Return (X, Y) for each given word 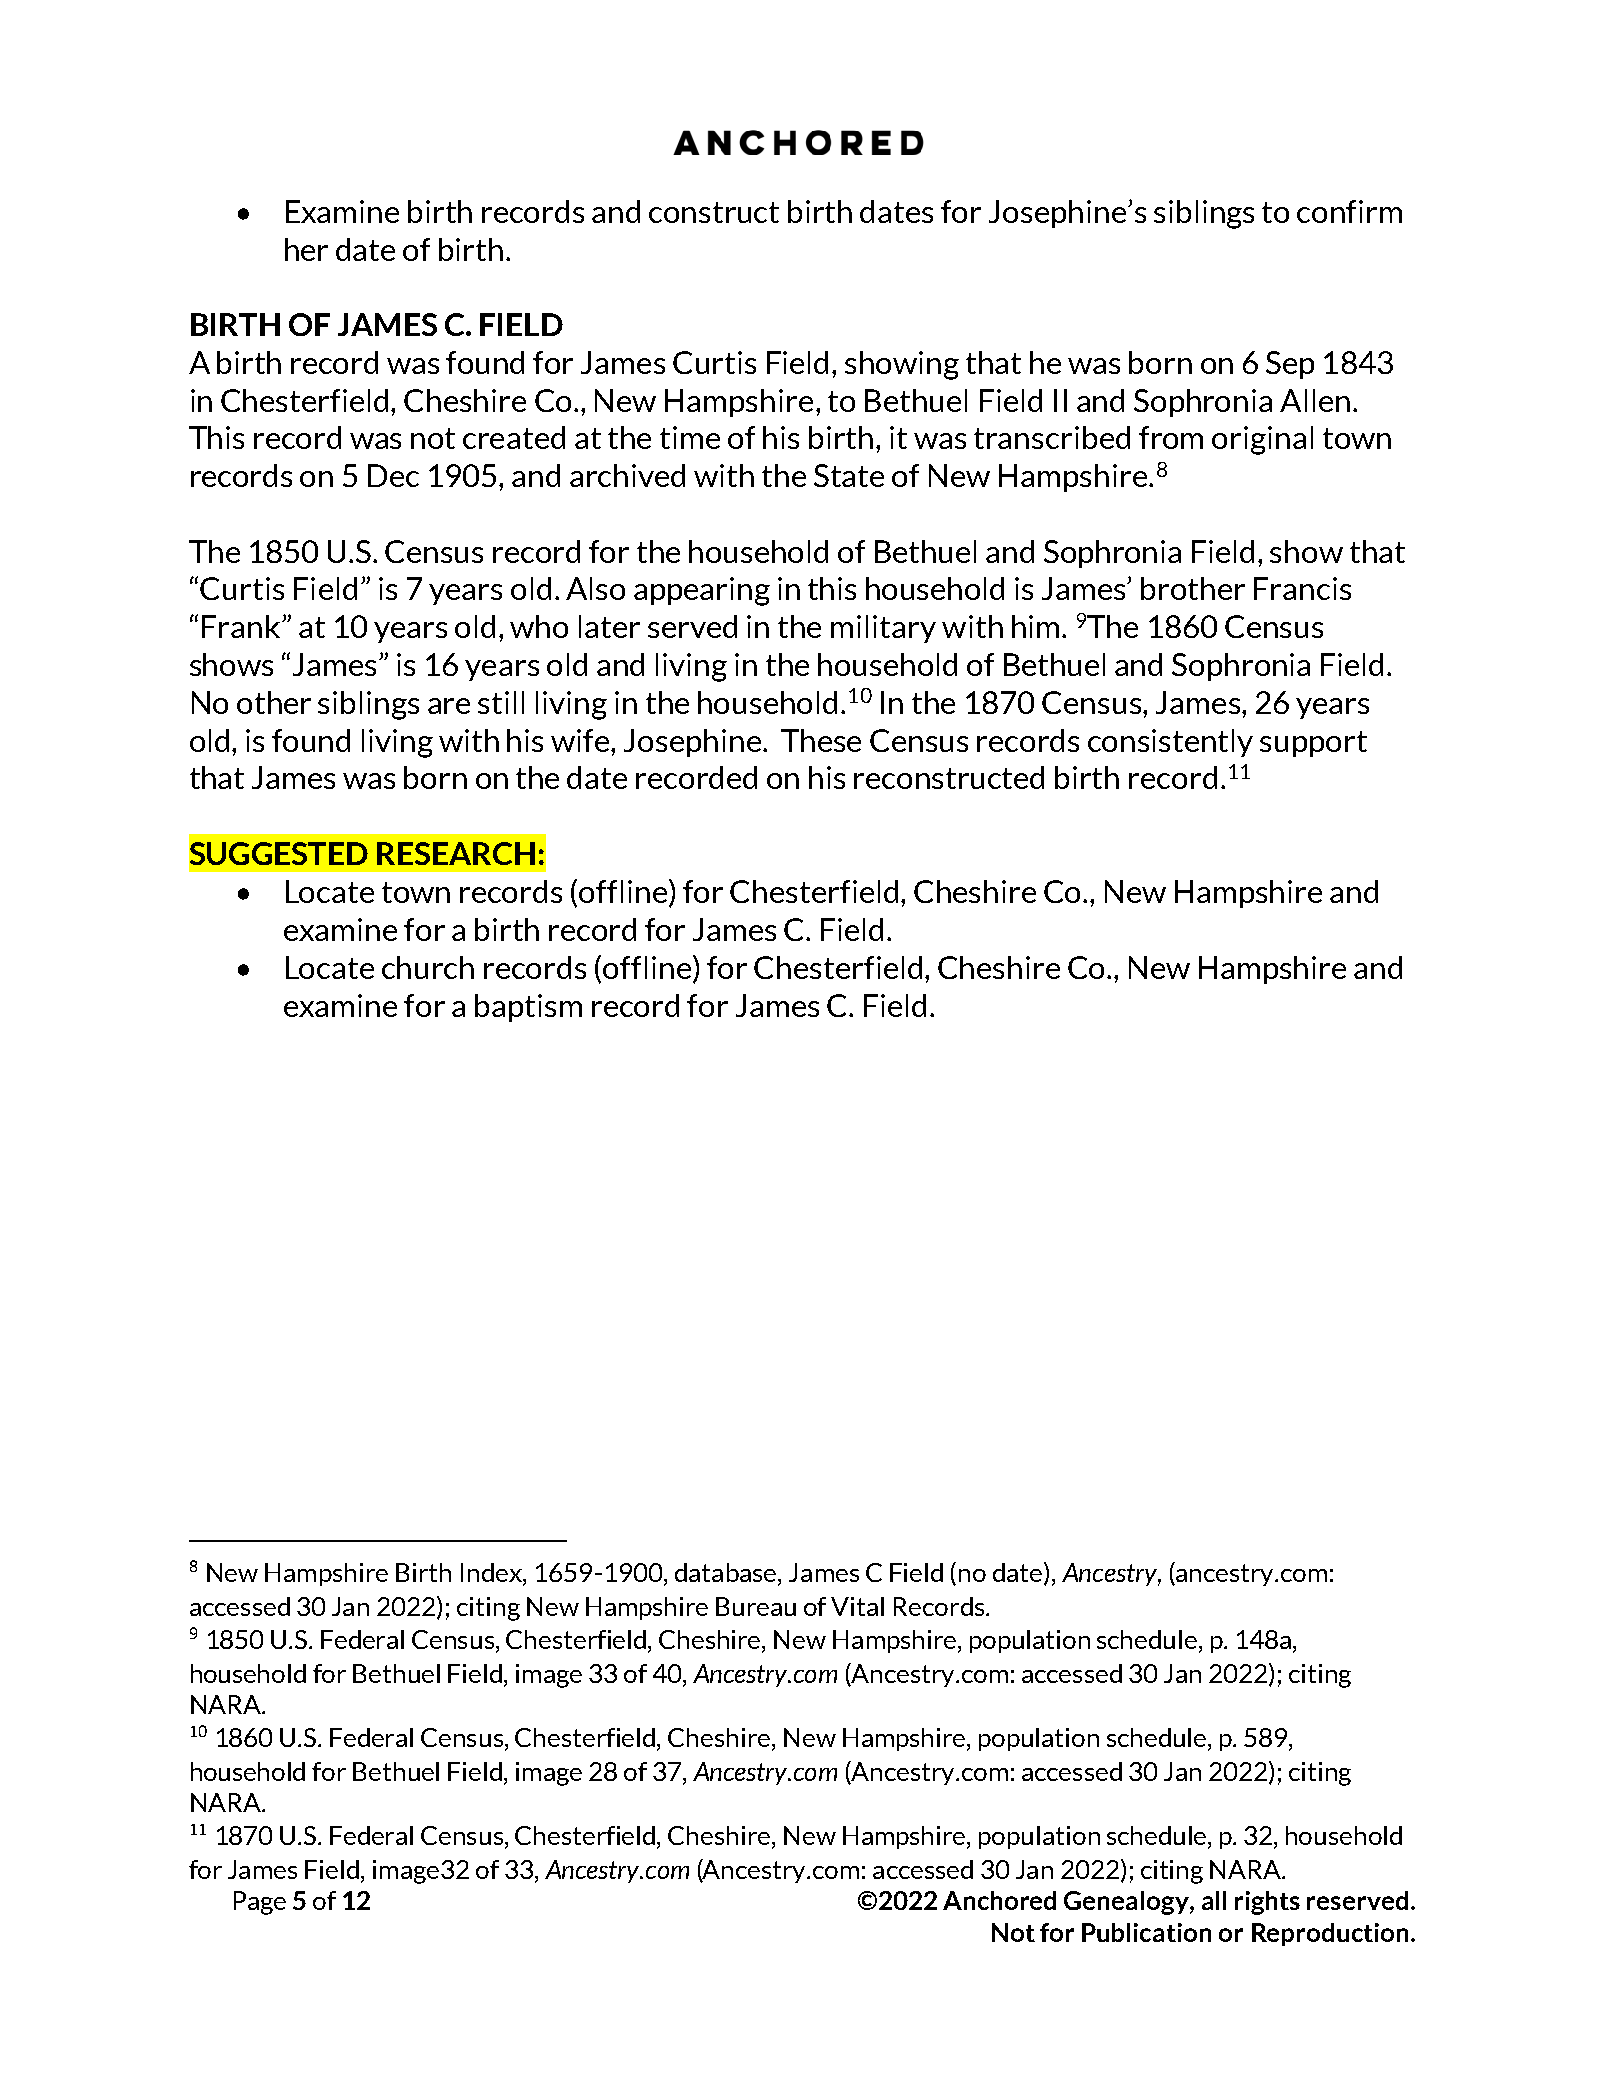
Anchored (999, 1900)
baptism (528, 1008)
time (690, 437)
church (428, 967)
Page (260, 1903)
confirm (1349, 211)
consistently (1170, 743)
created (514, 437)
